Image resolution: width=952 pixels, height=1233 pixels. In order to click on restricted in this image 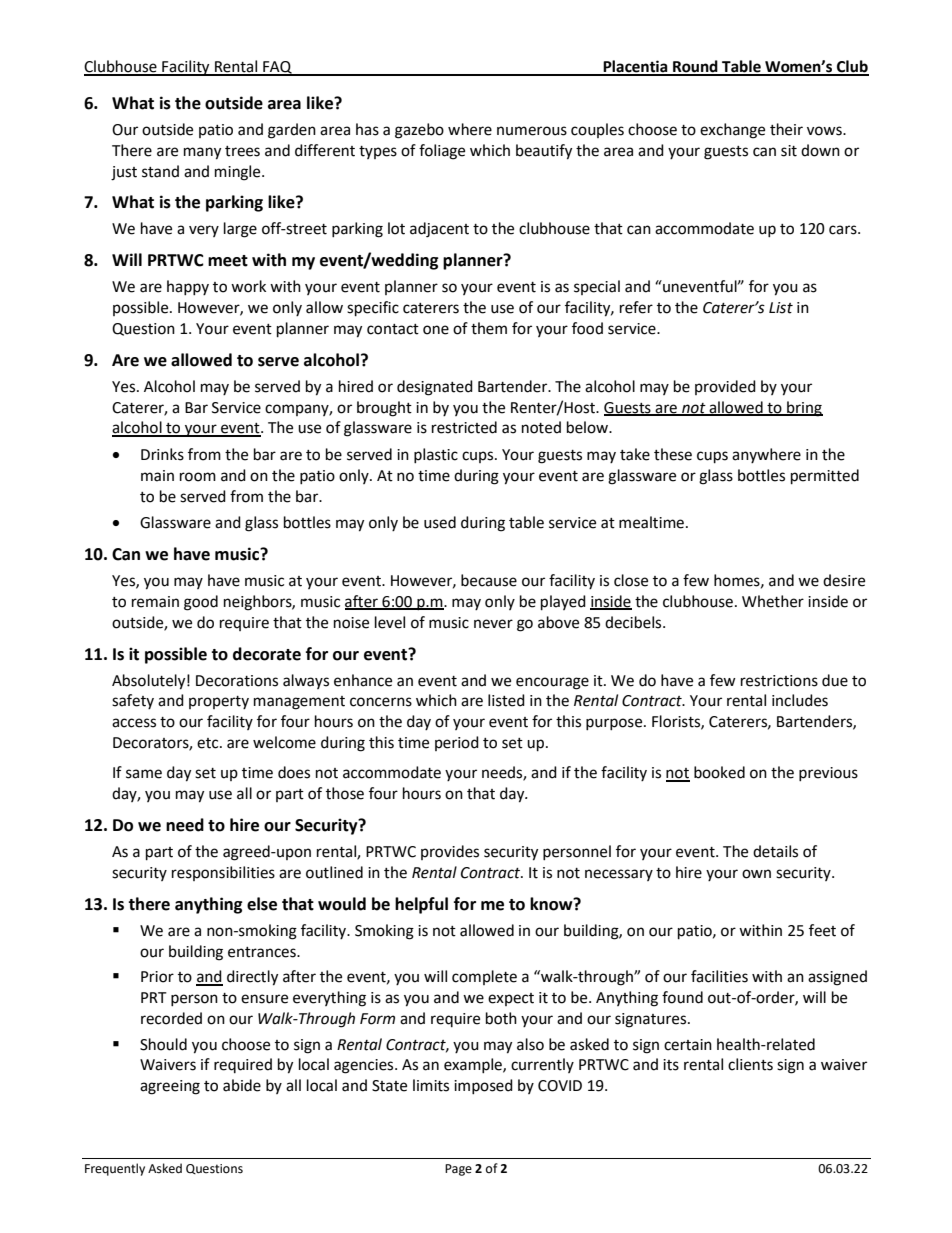, I will do `click(464, 427)`.
